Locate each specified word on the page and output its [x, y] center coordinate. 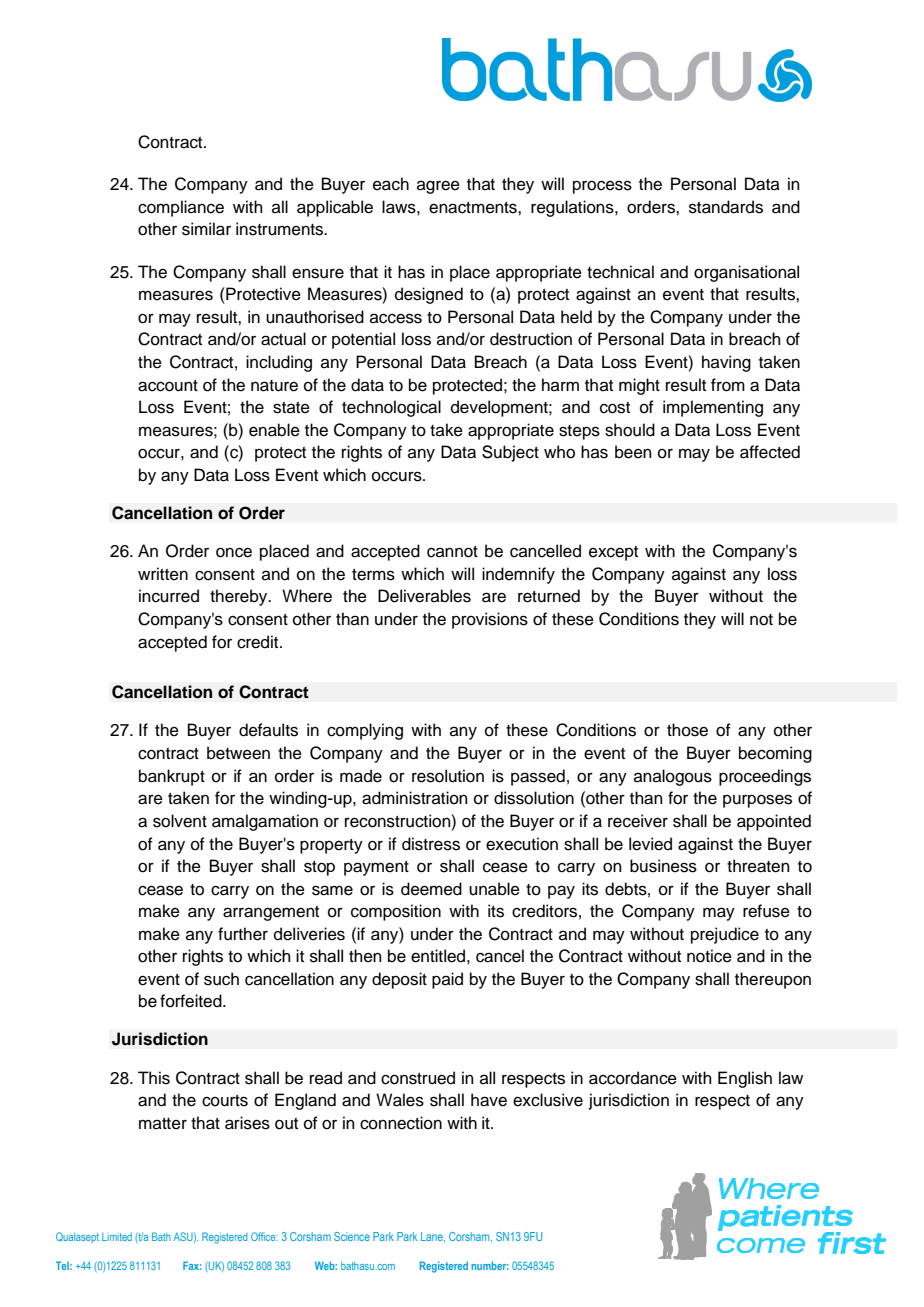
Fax [192, 1265]
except [613, 553]
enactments [474, 208]
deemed [431, 889]
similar [206, 229]
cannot [452, 552]
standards [726, 207]
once [234, 552]
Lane [433, 1237]
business [663, 866]
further [243, 934]
